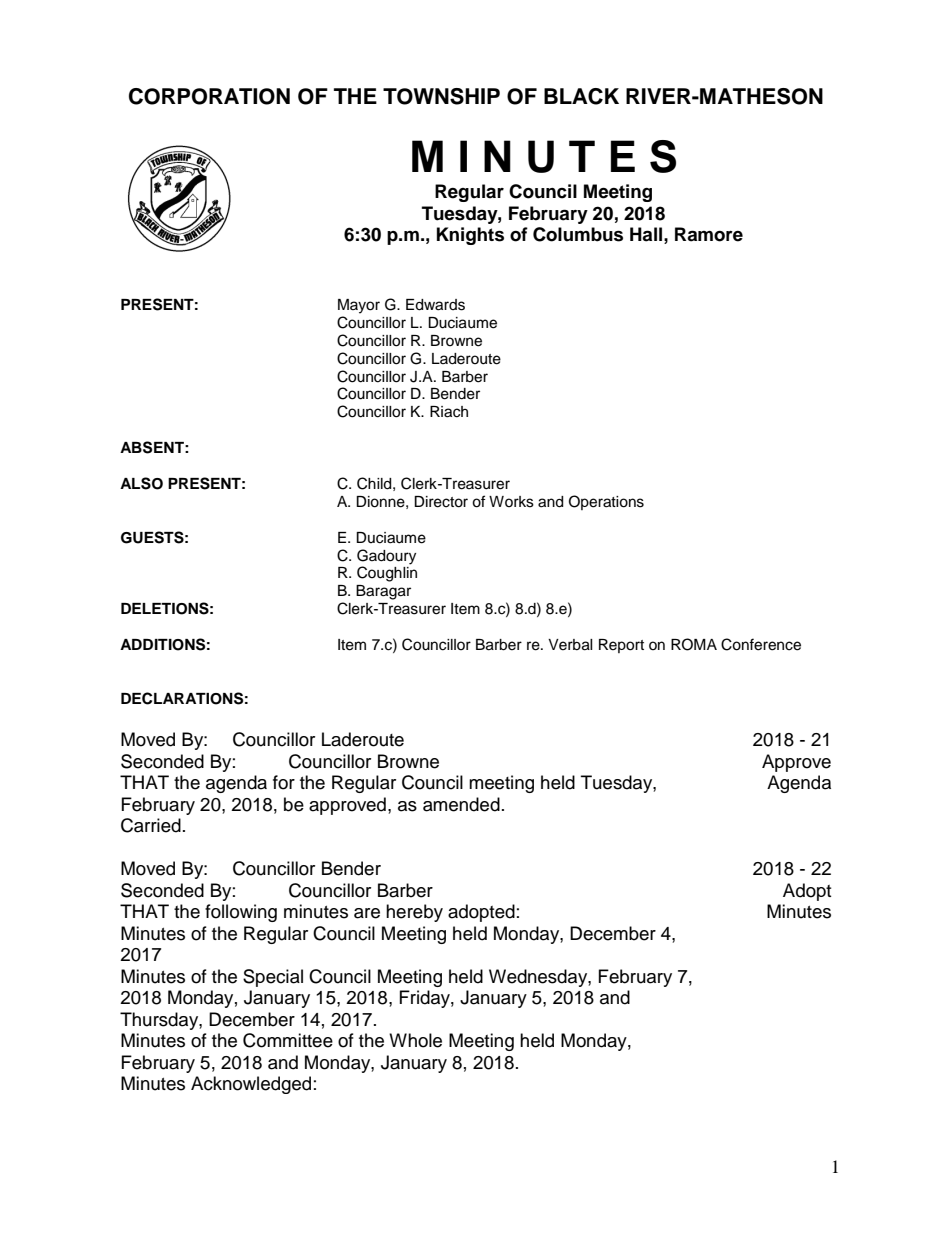 This screenshot has height=1233, width=952. What do you see at coordinates (581, 96) in the screenshot?
I see `BLACK` at bounding box center [581, 96].
